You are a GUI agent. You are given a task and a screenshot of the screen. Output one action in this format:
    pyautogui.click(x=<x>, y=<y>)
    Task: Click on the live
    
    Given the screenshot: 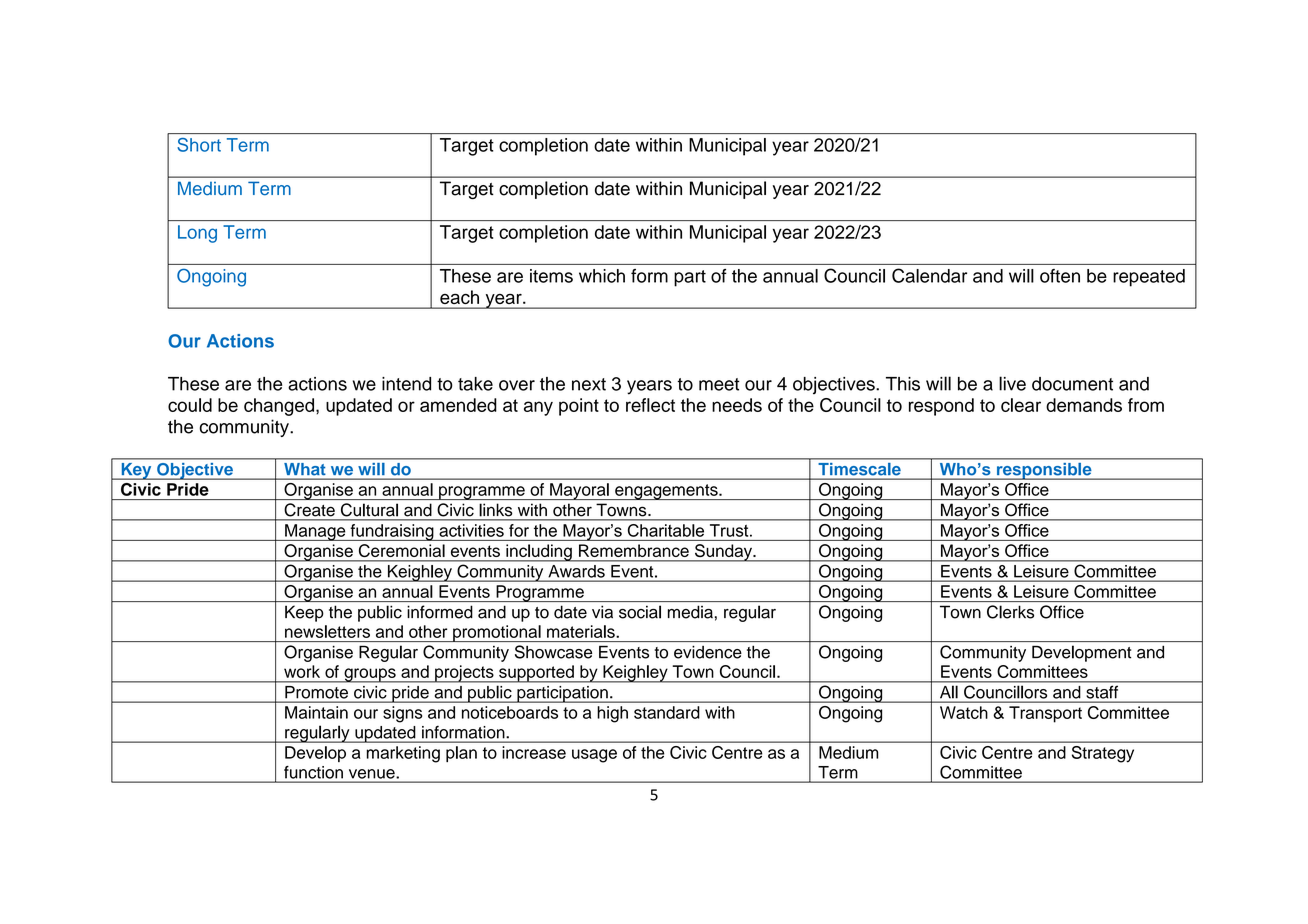 What is the action you would take?
    pyautogui.click(x=1012, y=383)
